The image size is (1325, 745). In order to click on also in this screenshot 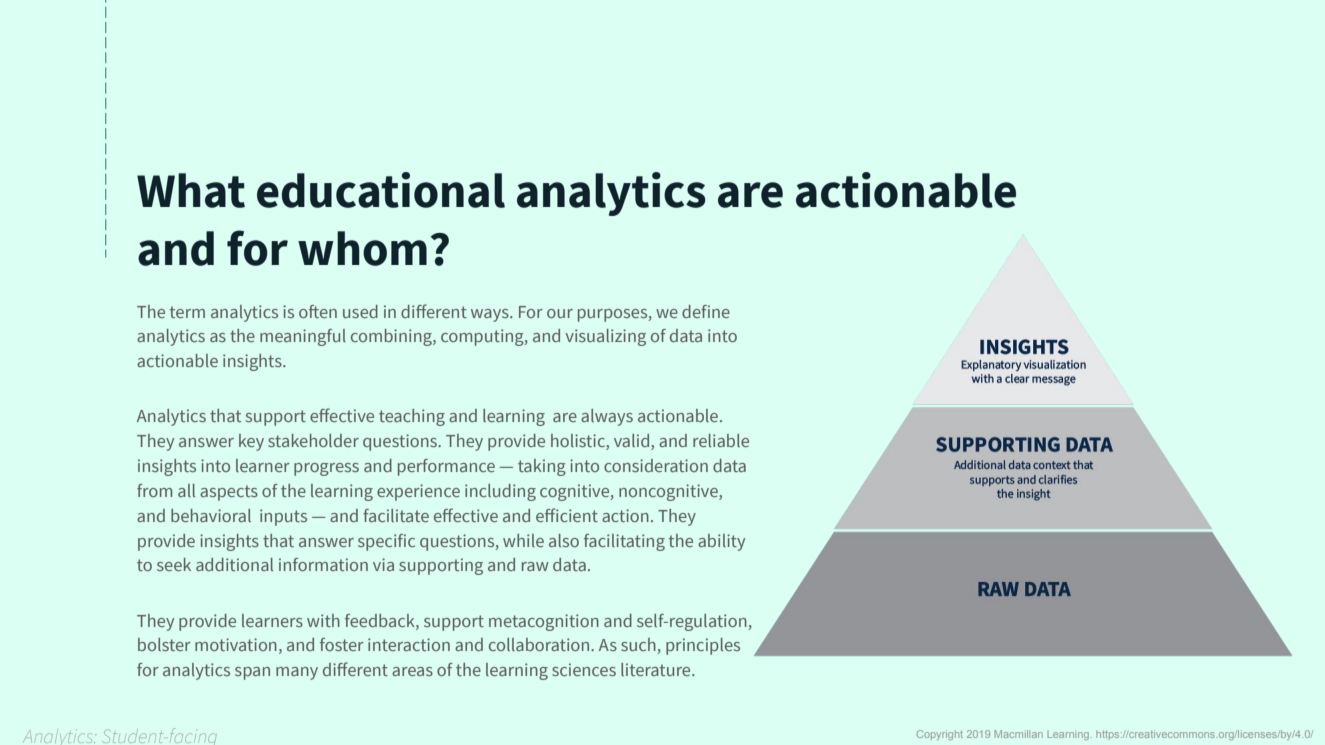, I will do `click(564, 540)`.
